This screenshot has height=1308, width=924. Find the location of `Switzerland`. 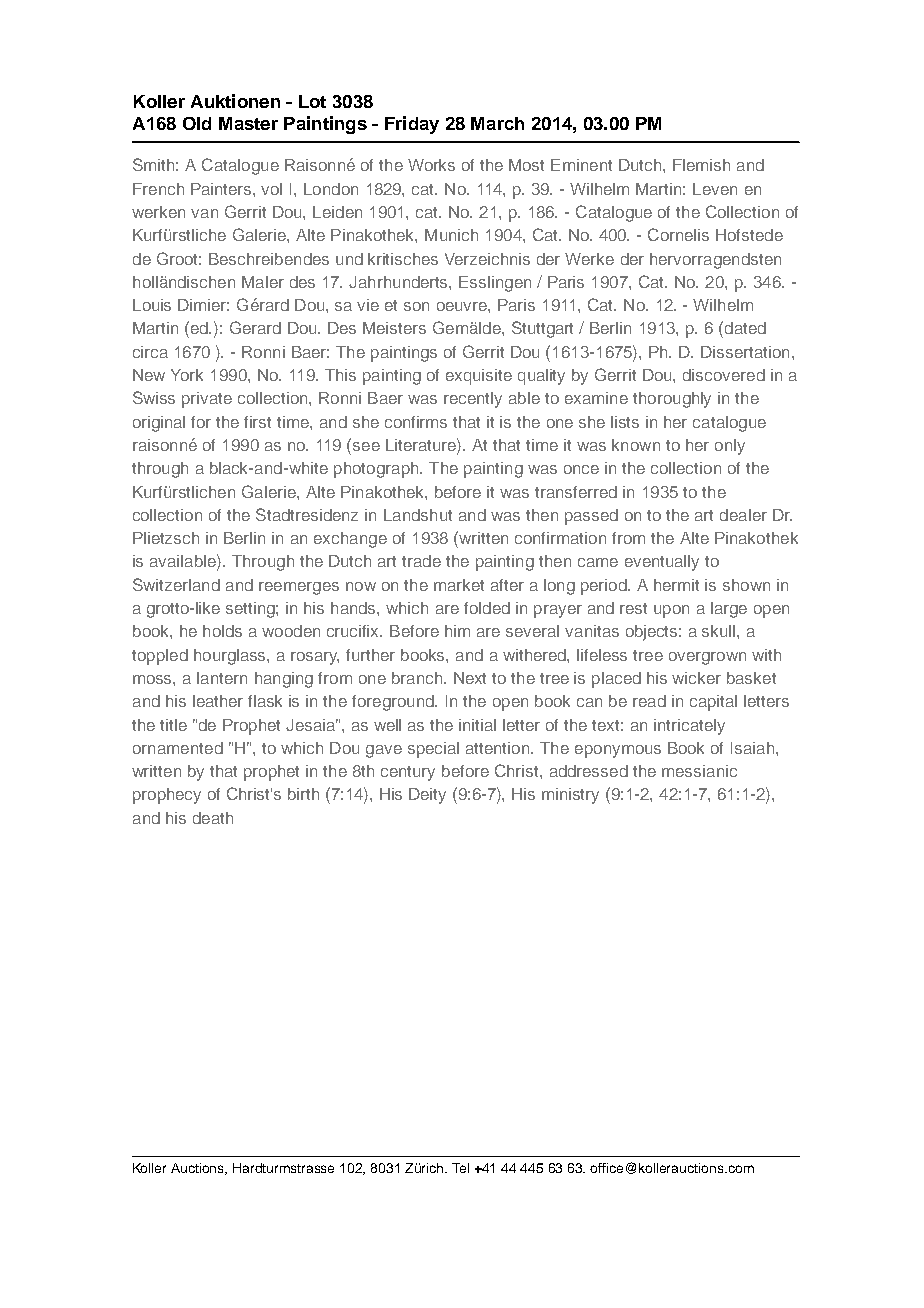

Switzerland is located at coordinates (176, 584).
